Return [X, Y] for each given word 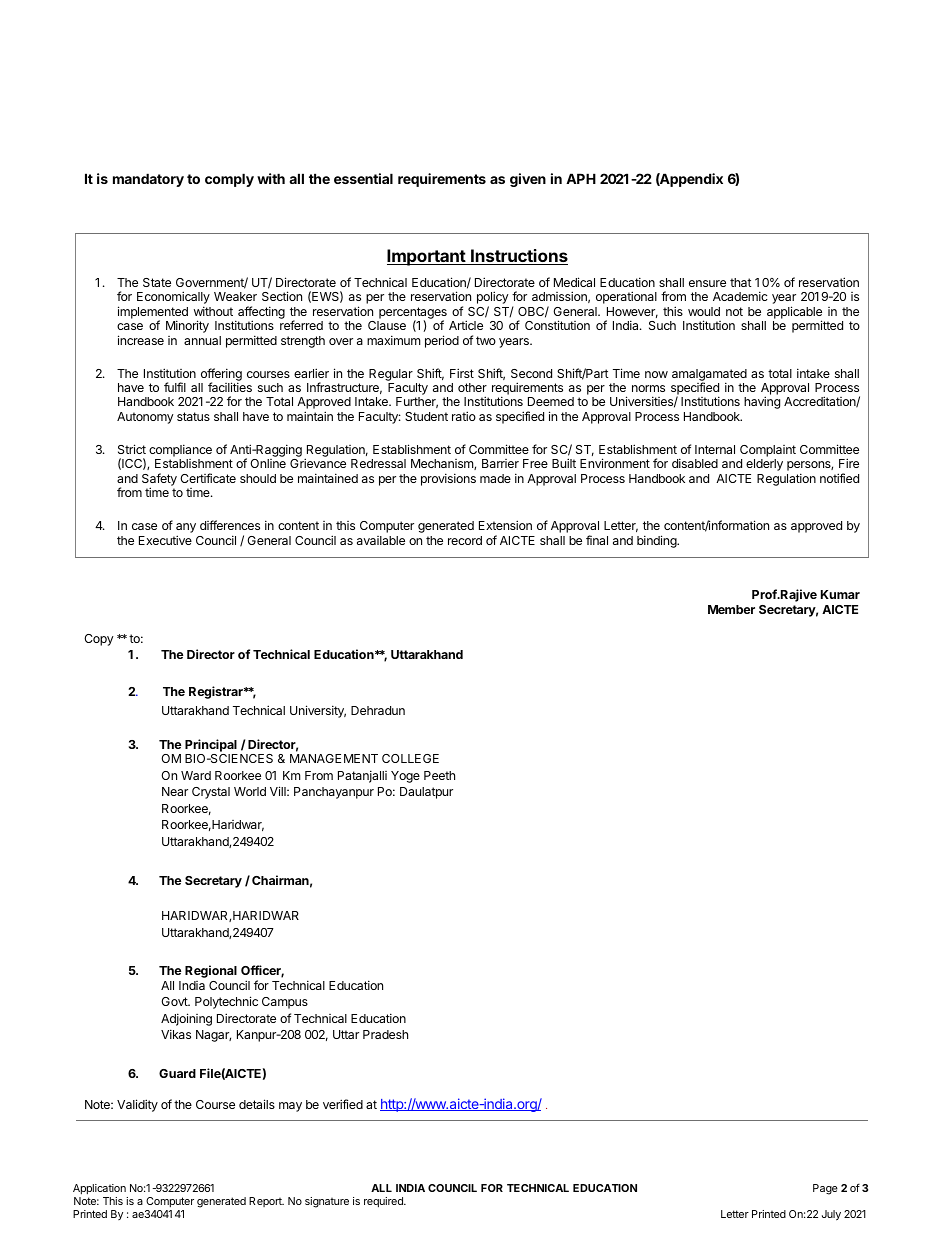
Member [731, 609]
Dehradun [378, 710]
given [528, 180]
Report [266, 1202]
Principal [211, 745]
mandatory [148, 180]
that [741, 282]
